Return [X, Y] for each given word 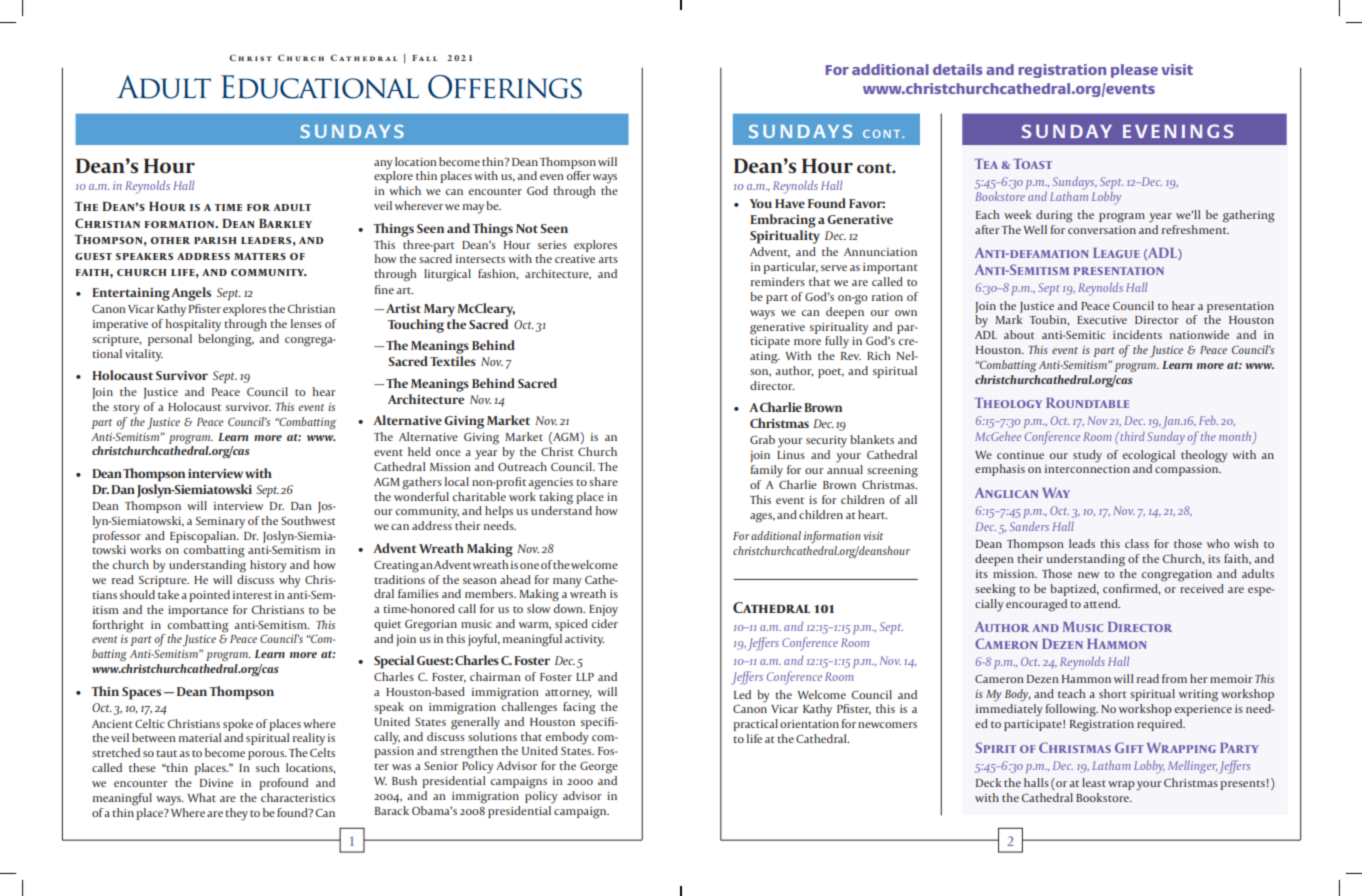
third [1131, 436]
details [958, 69]
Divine [216, 783]
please [1134, 71]
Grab [762, 439]
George [599, 768]
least [1094, 782]
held [419, 451]
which [405, 190]
